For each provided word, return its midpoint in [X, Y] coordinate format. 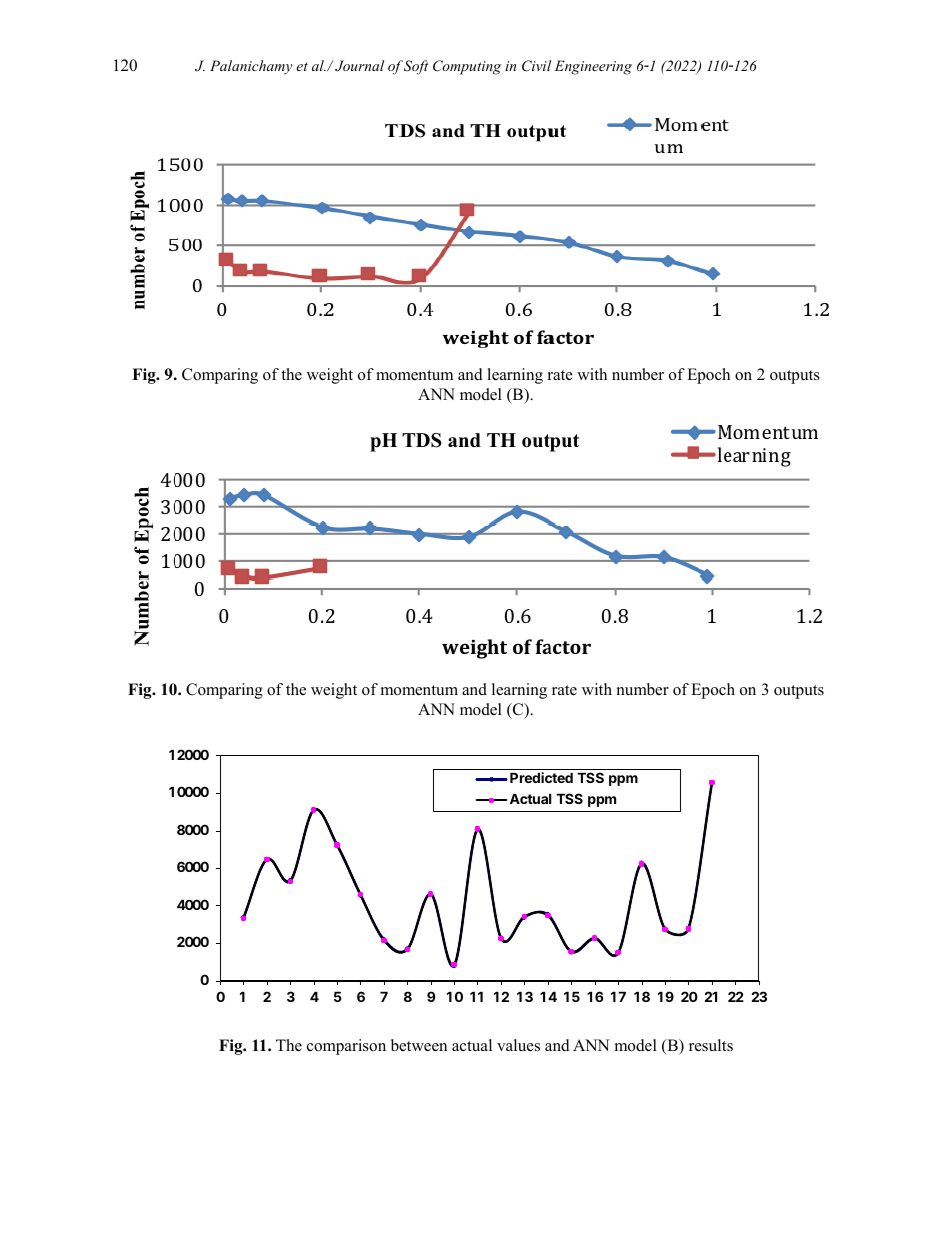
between [419, 1045]
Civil [536, 66]
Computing [467, 67]
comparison [346, 1047]
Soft [416, 67]
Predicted [541, 777]
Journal [359, 65]
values [518, 1045]
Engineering [593, 67]
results [711, 1045]
